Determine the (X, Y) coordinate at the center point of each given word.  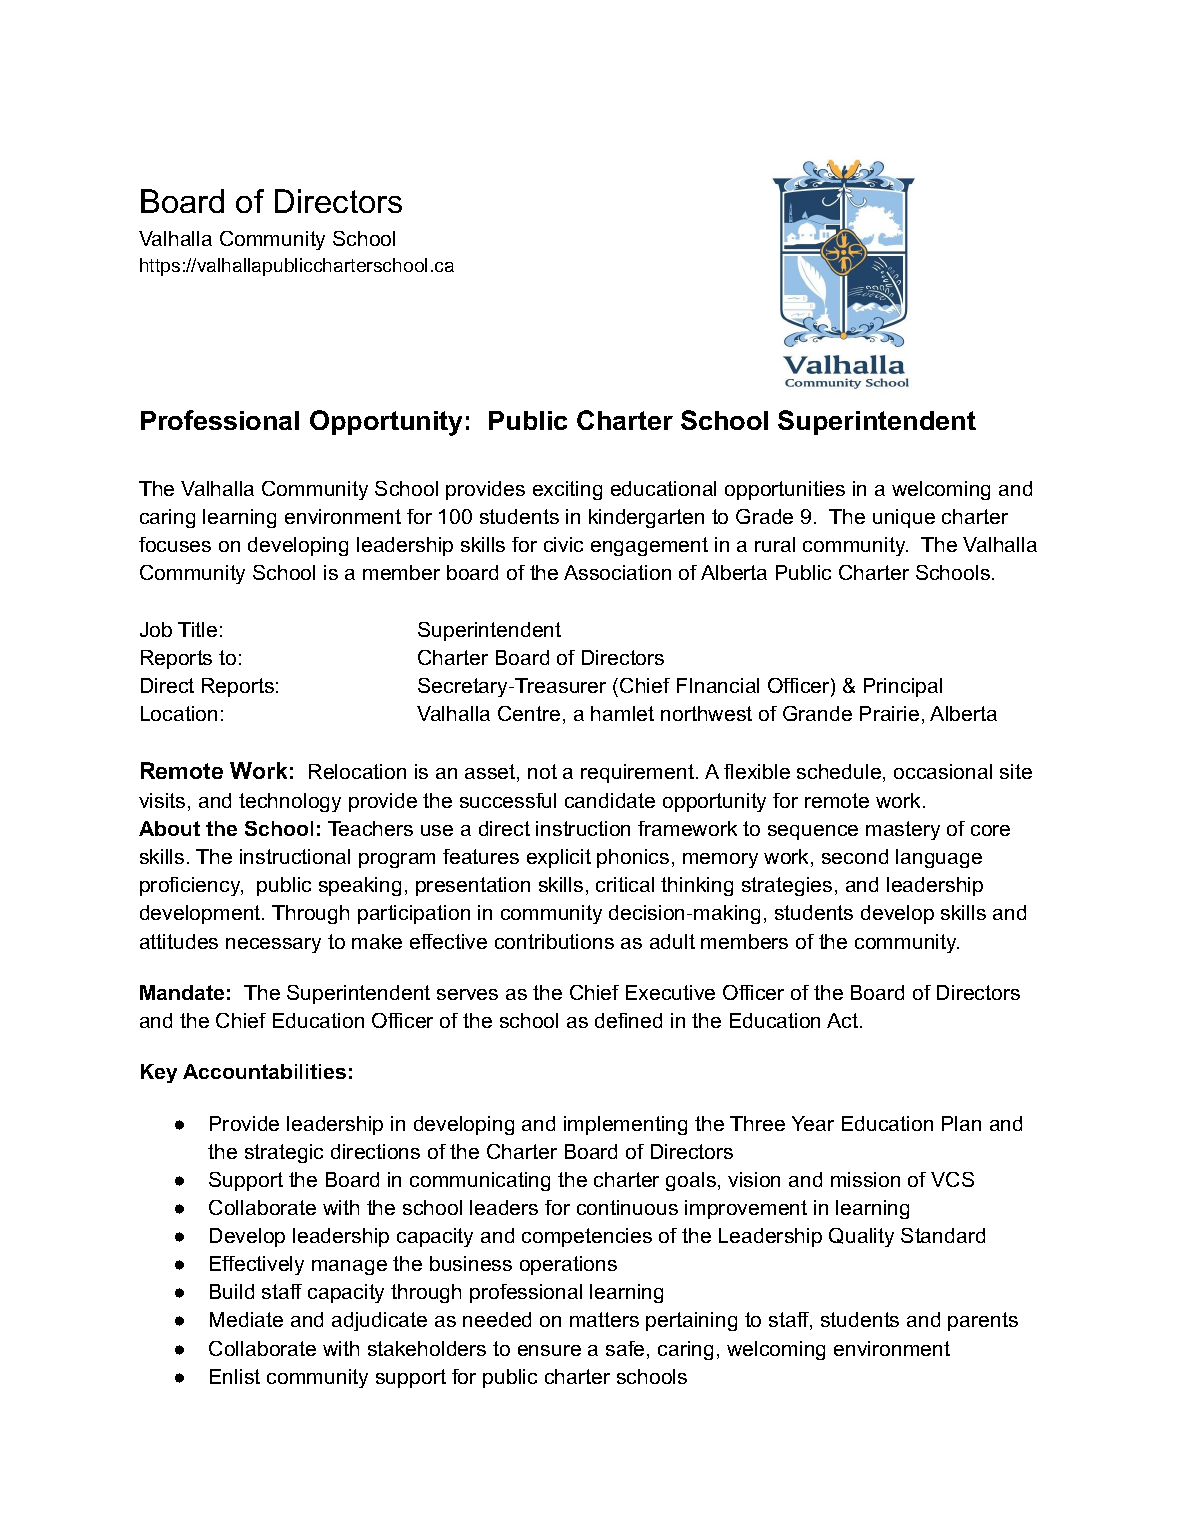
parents (983, 1321)
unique (904, 518)
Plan (961, 1123)
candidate (610, 800)
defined (628, 1020)
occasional (943, 771)
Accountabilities (264, 1071)
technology (290, 802)
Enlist (235, 1376)
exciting (567, 490)
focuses (175, 544)
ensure (549, 1350)
